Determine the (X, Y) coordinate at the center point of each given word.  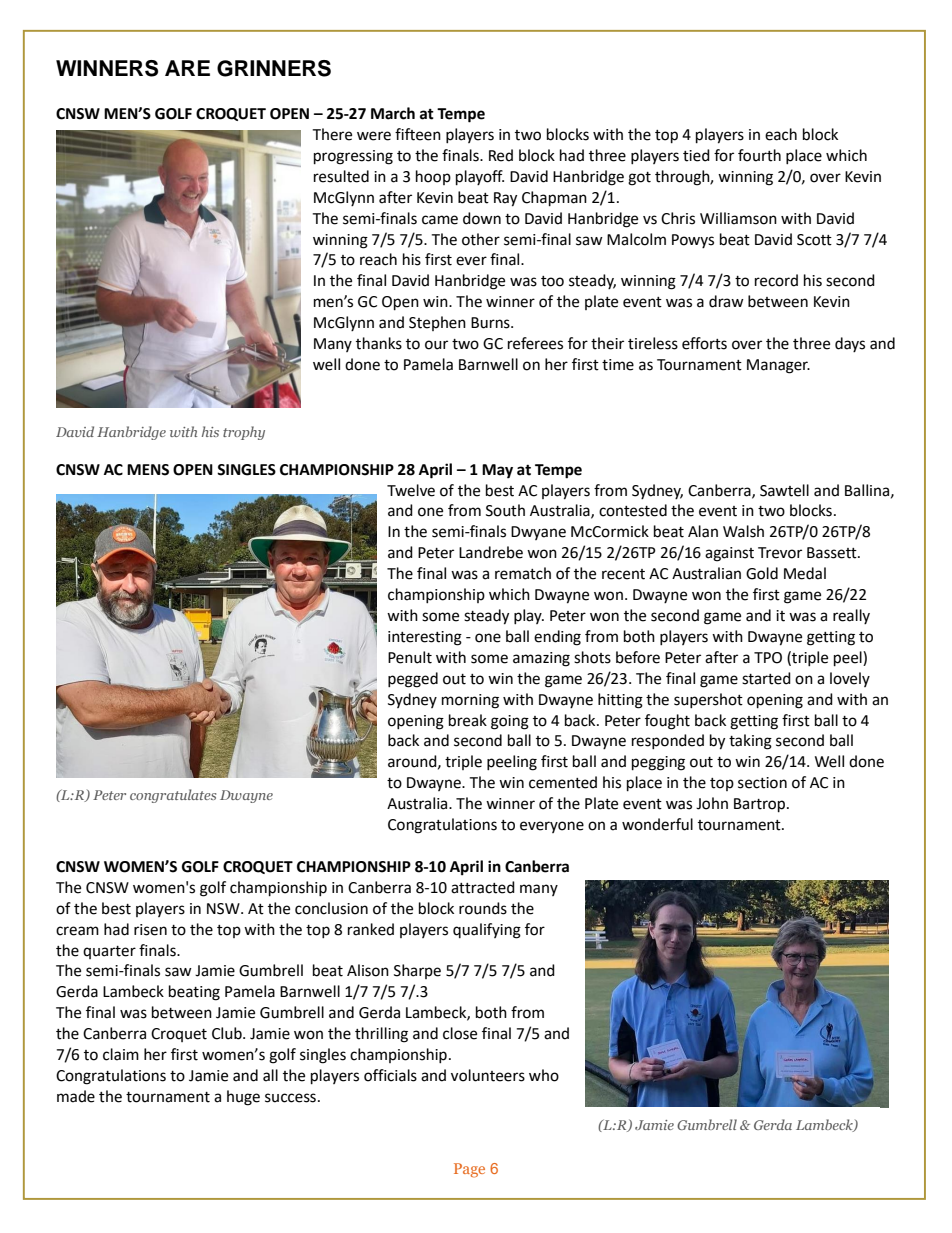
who (544, 1075)
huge (243, 1098)
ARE (187, 68)
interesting (425, 638)
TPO (768, 658)
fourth (759, 155)
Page (469, 1170)
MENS (148, 470)
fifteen (418, 134)
